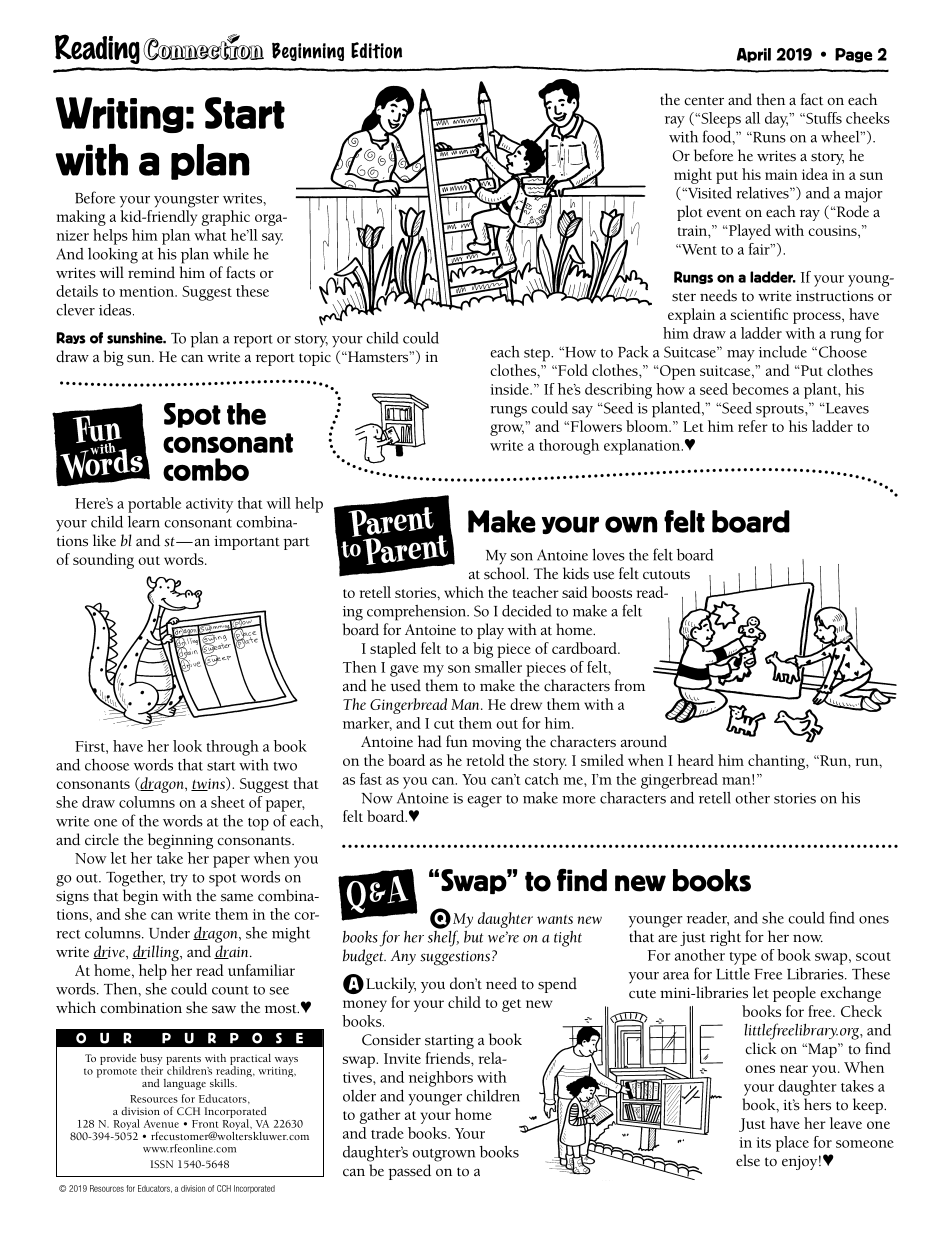 The height and width of the screenshot is (1233, 952). What do you see at coordinates (103, 561) in the screenshot?
I see `sounding` at bounding box center [103, 561].
